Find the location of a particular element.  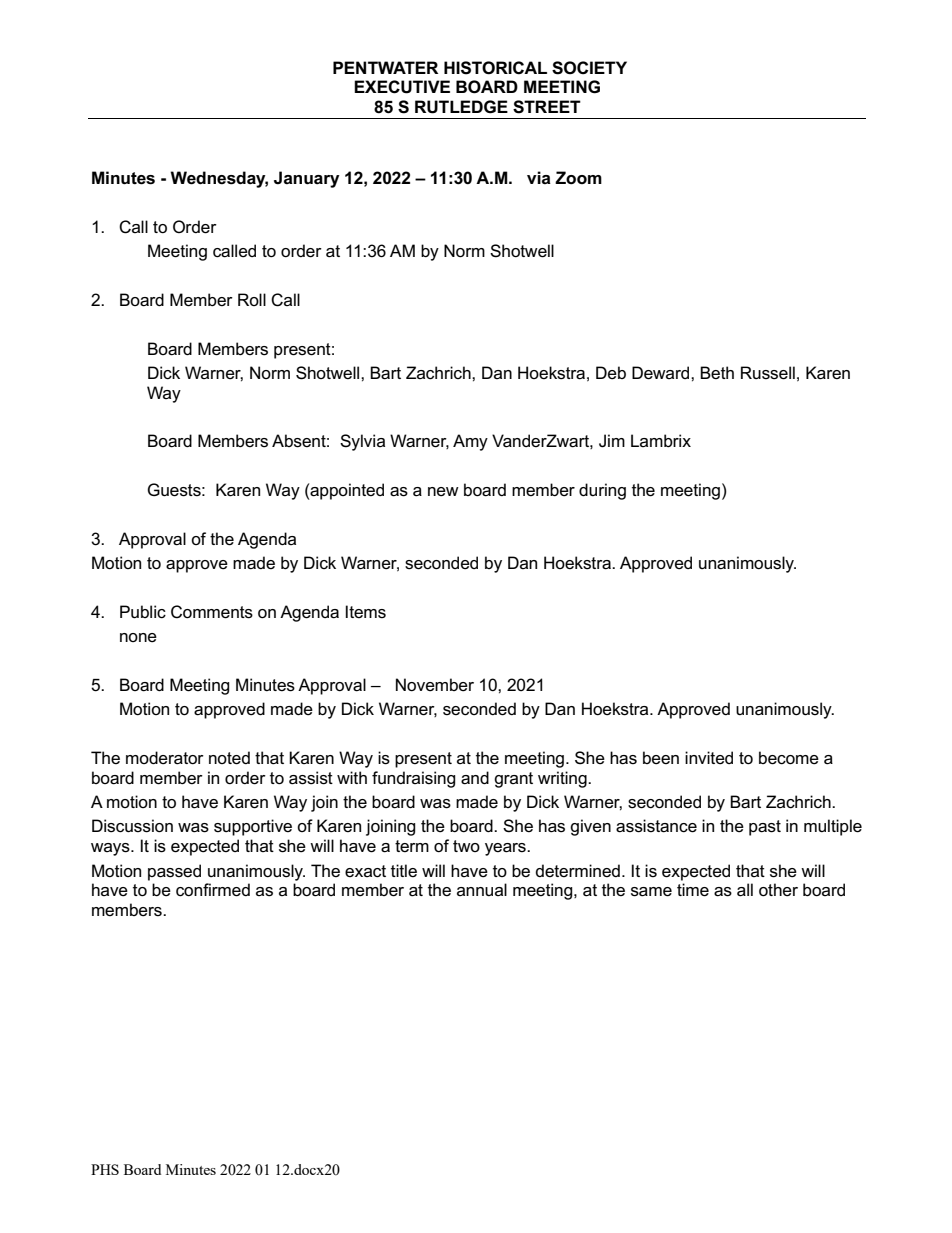

Sylvia is located at coordinates (362, 442).
